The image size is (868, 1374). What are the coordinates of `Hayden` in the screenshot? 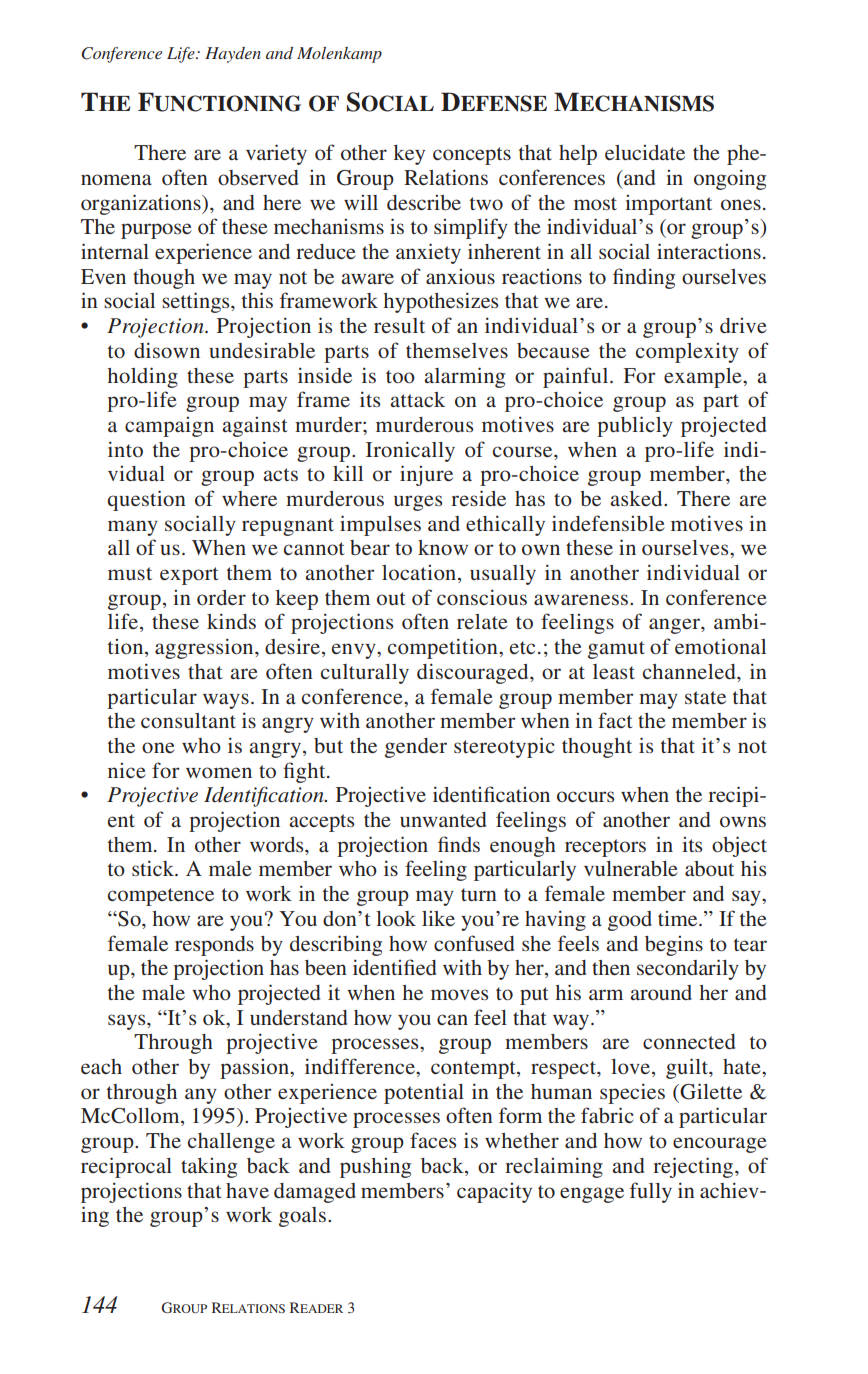 It's located at (233, 55).
